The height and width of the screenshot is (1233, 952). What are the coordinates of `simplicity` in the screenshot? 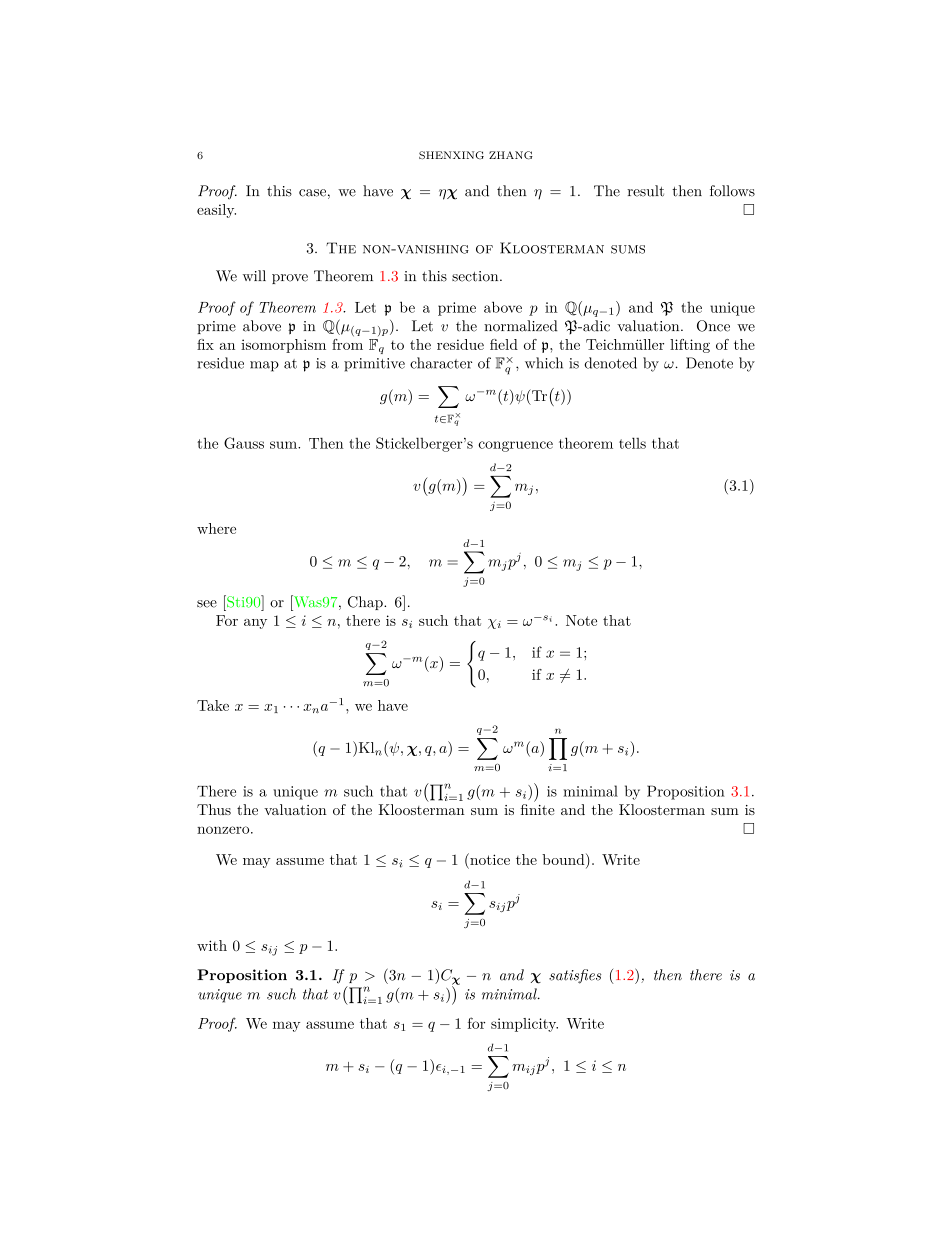 It's located at (524, 1025).
